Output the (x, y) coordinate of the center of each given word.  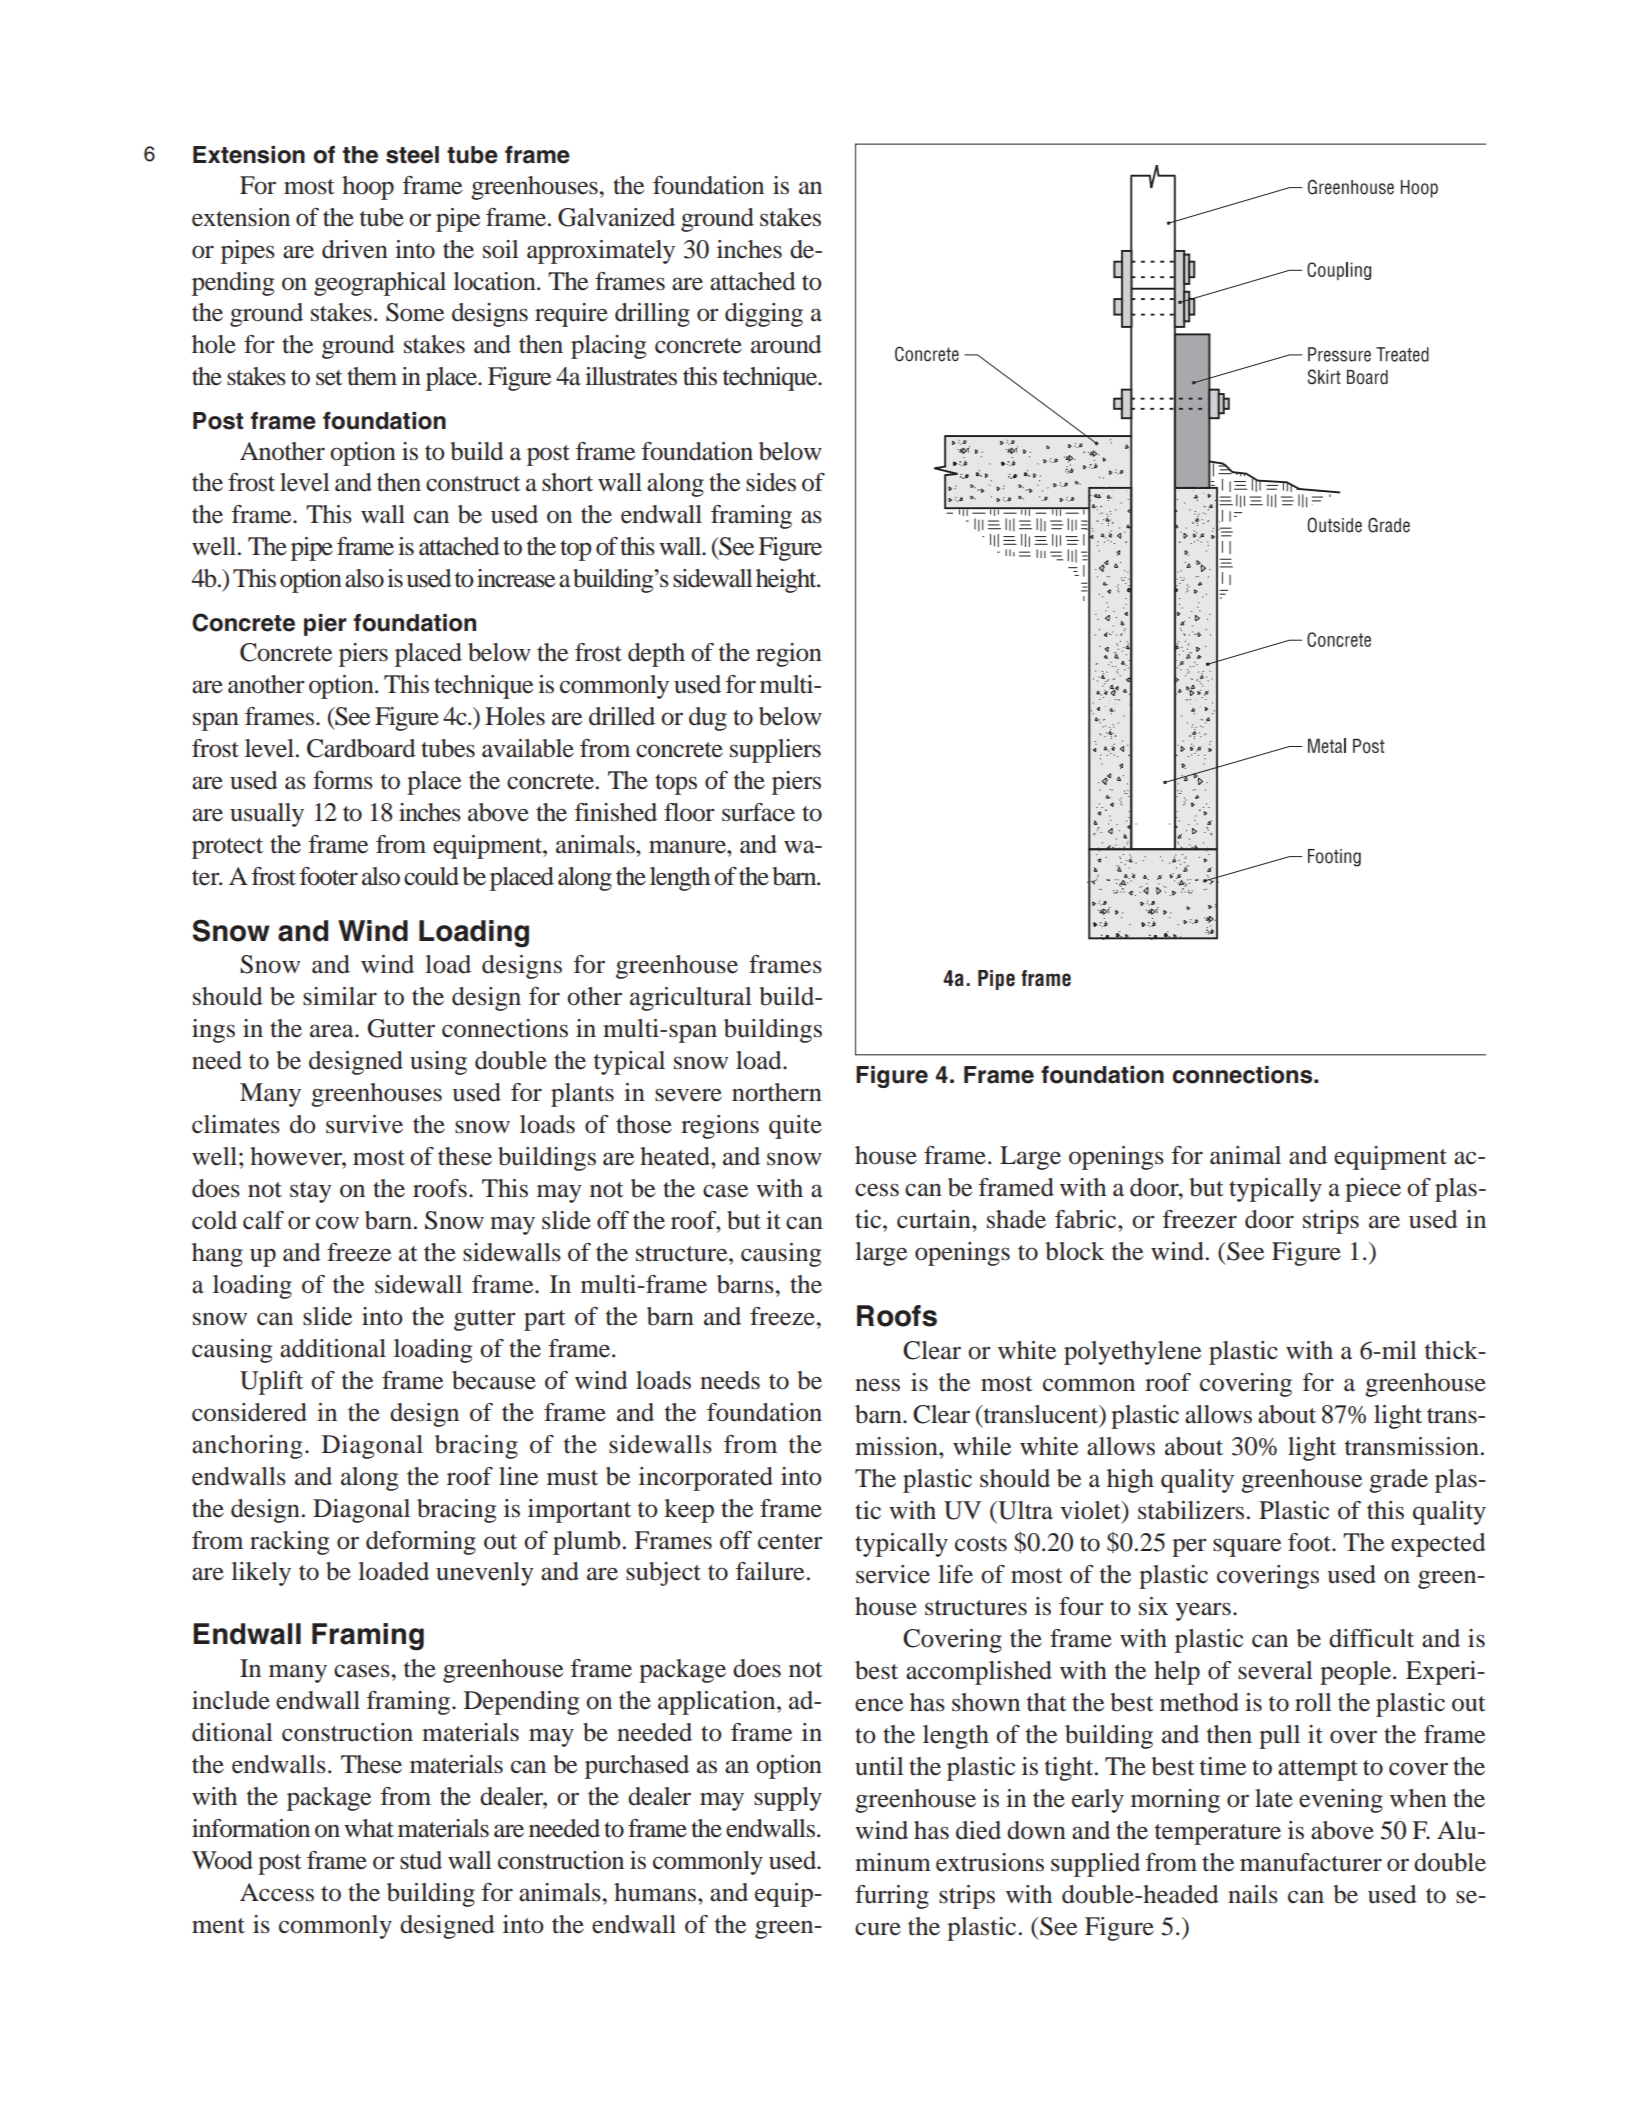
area (333, 1031)
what (369, 1828)
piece (1373, 1190)
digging (764, 315)
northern (777, 1092)
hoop (368, 188)
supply (788, 1799)
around (786, 344)
